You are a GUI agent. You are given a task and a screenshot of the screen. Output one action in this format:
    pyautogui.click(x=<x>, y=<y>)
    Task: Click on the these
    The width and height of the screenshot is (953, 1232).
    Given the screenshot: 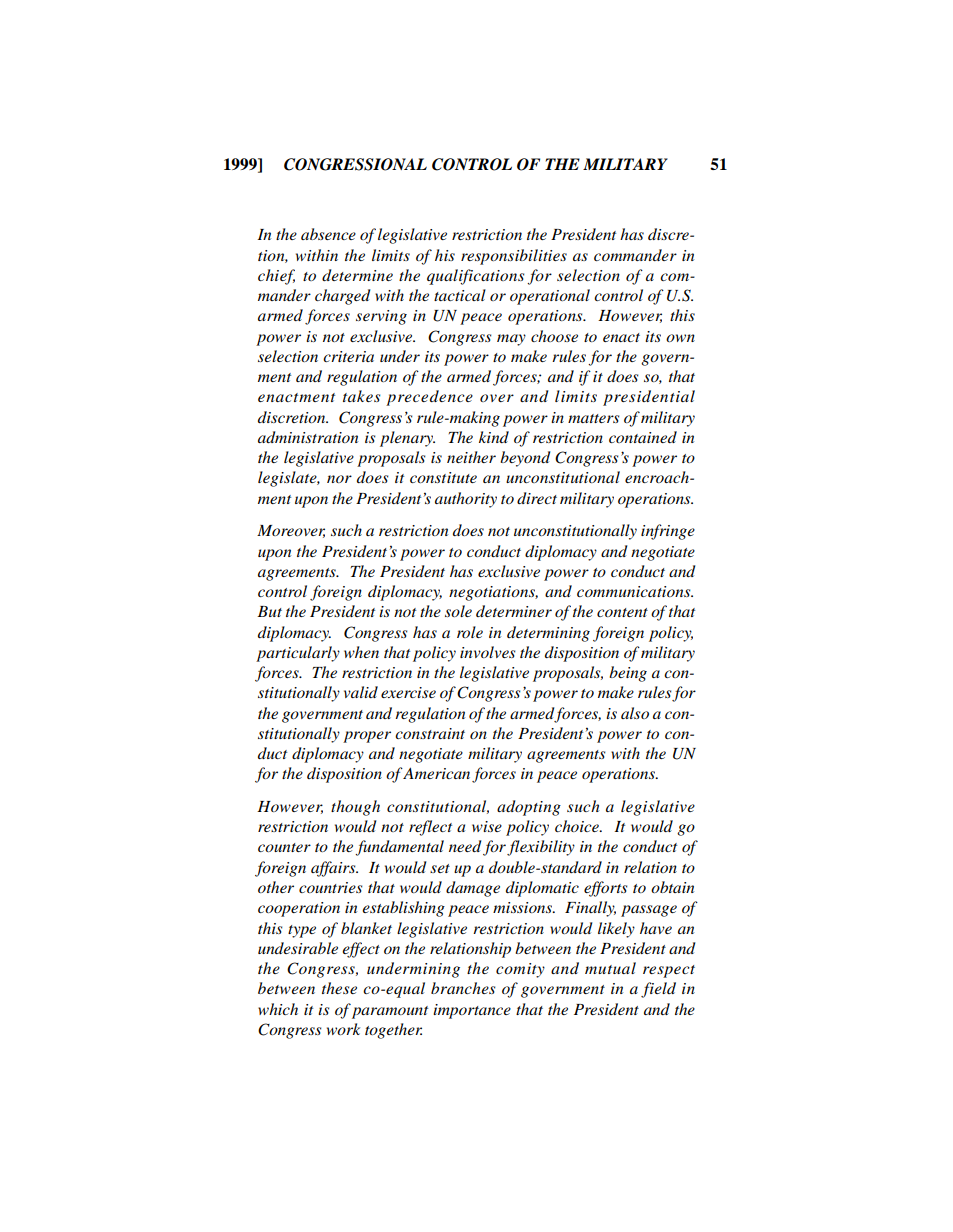 What is the action you would take?
    pyautogui.click(x=339, y=988)
